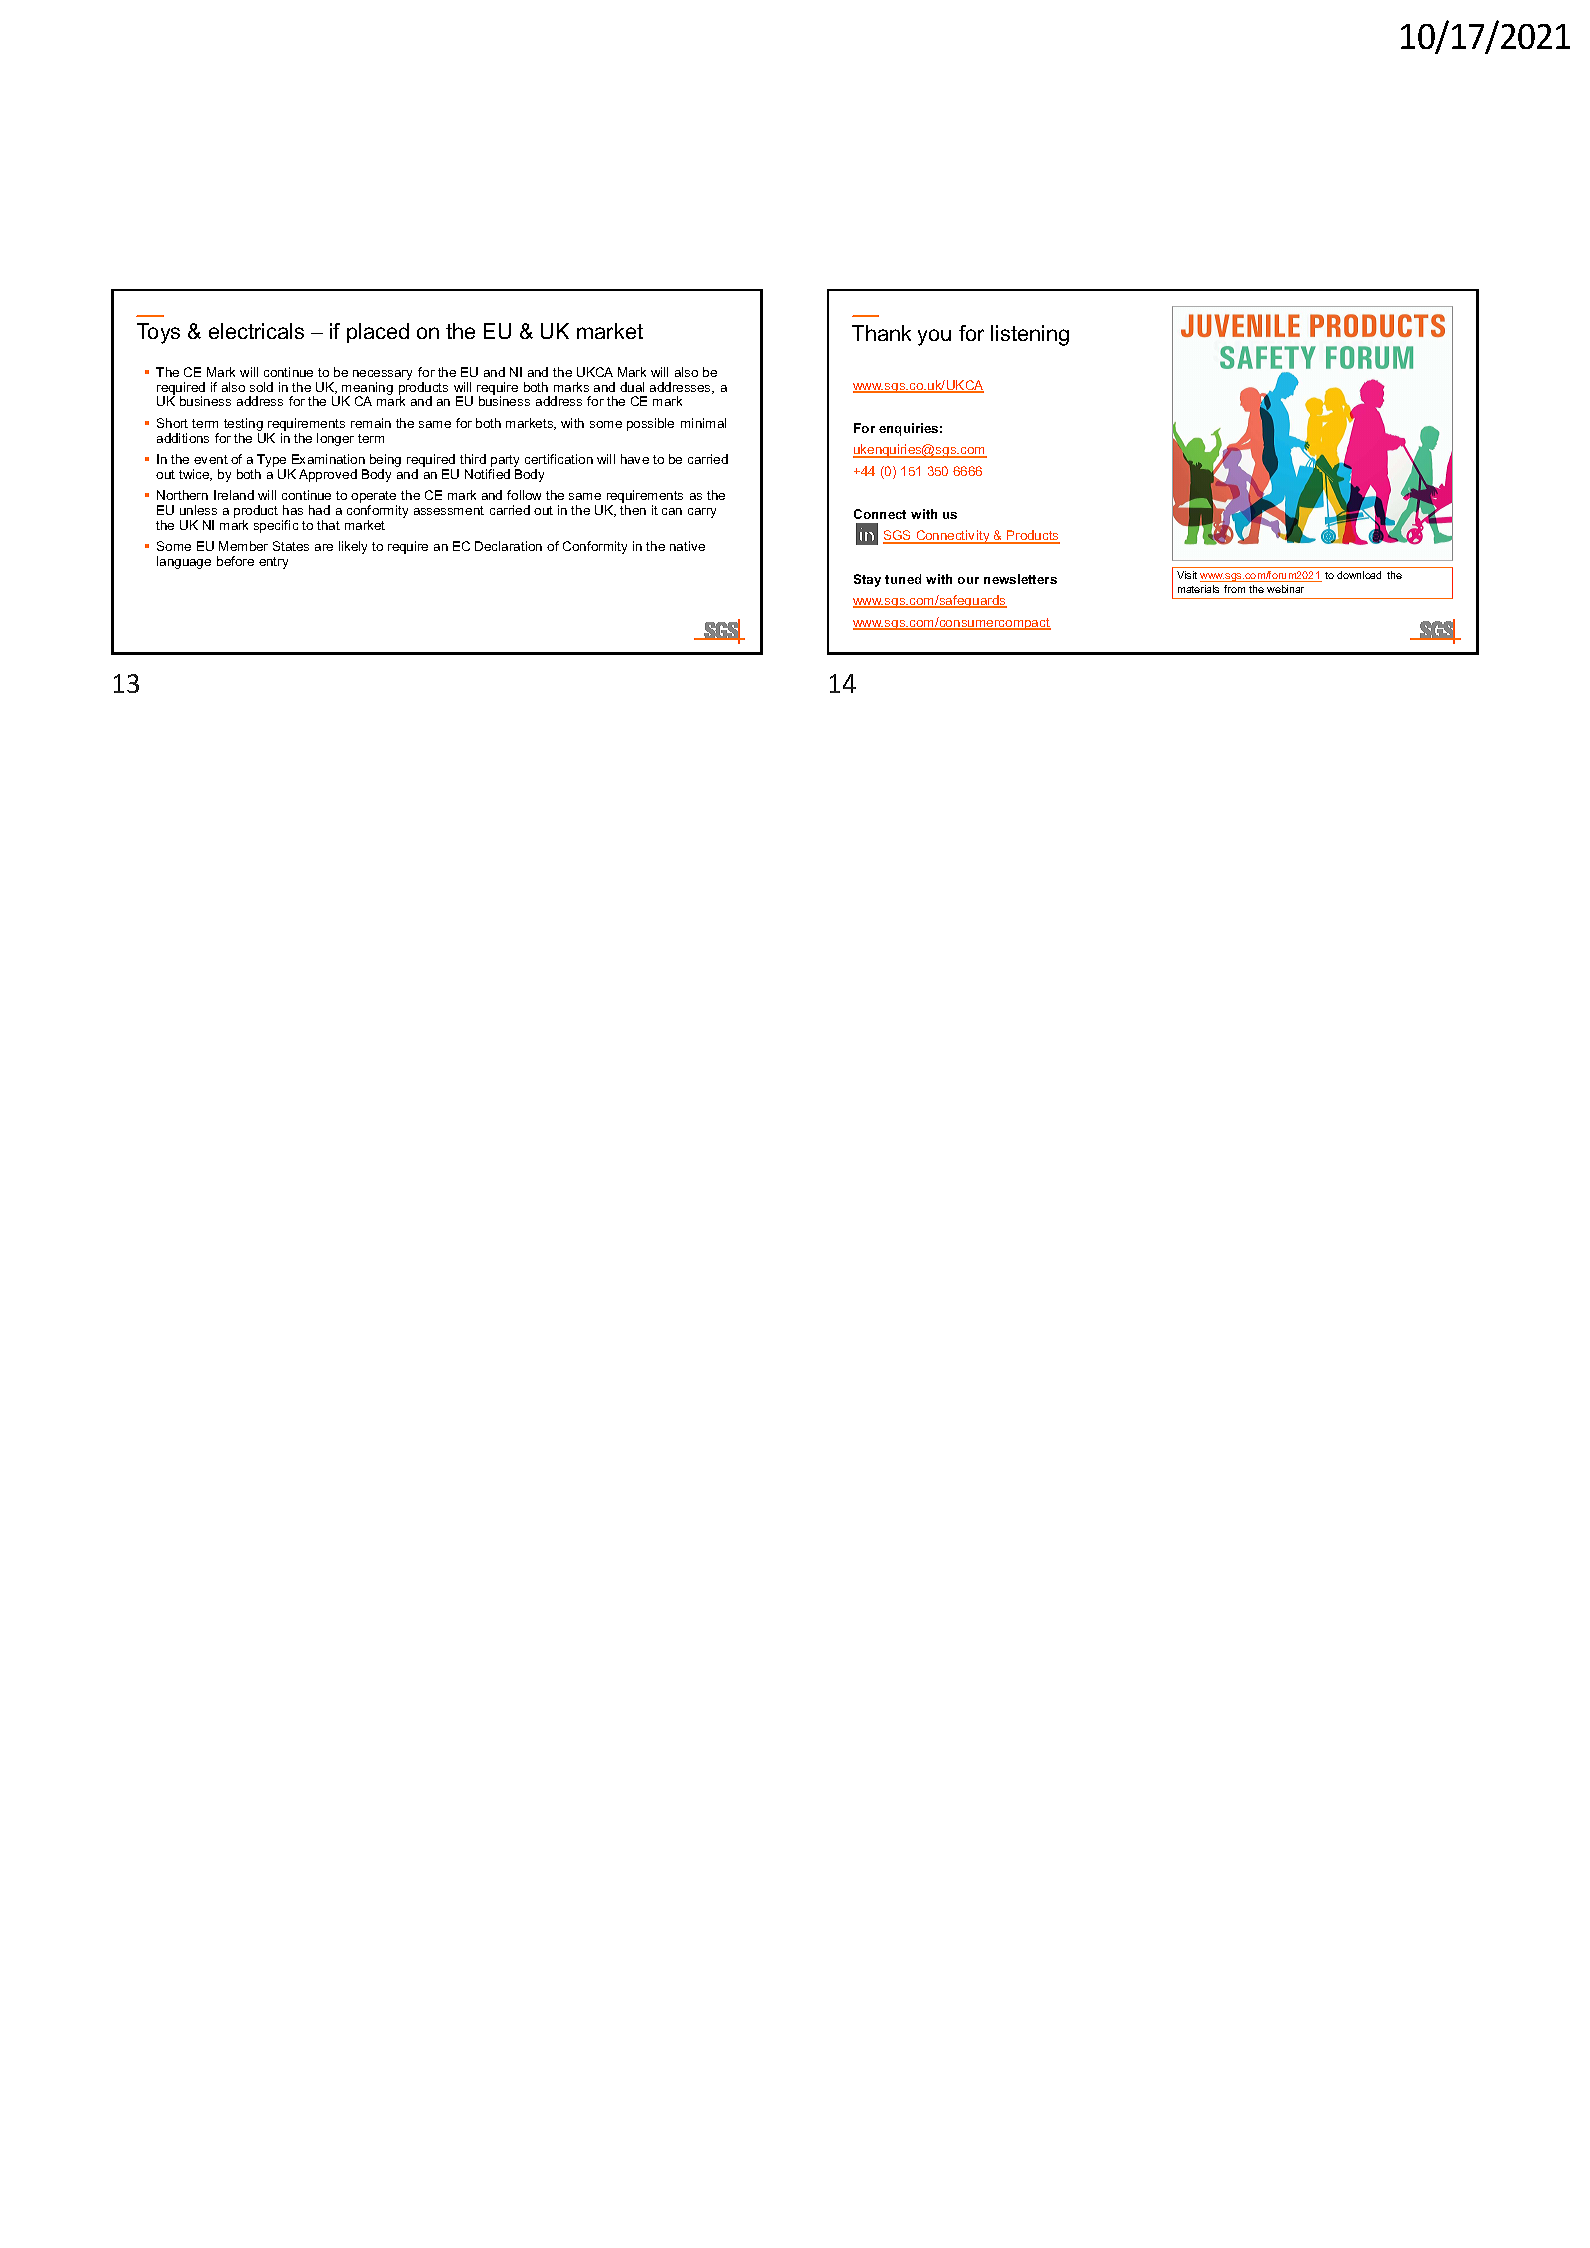 The height and width of the page is (2248, 1590). What do you see at coordinates (881, 333) in the page?
I see `Thank` at bounding box center [881, 333].
